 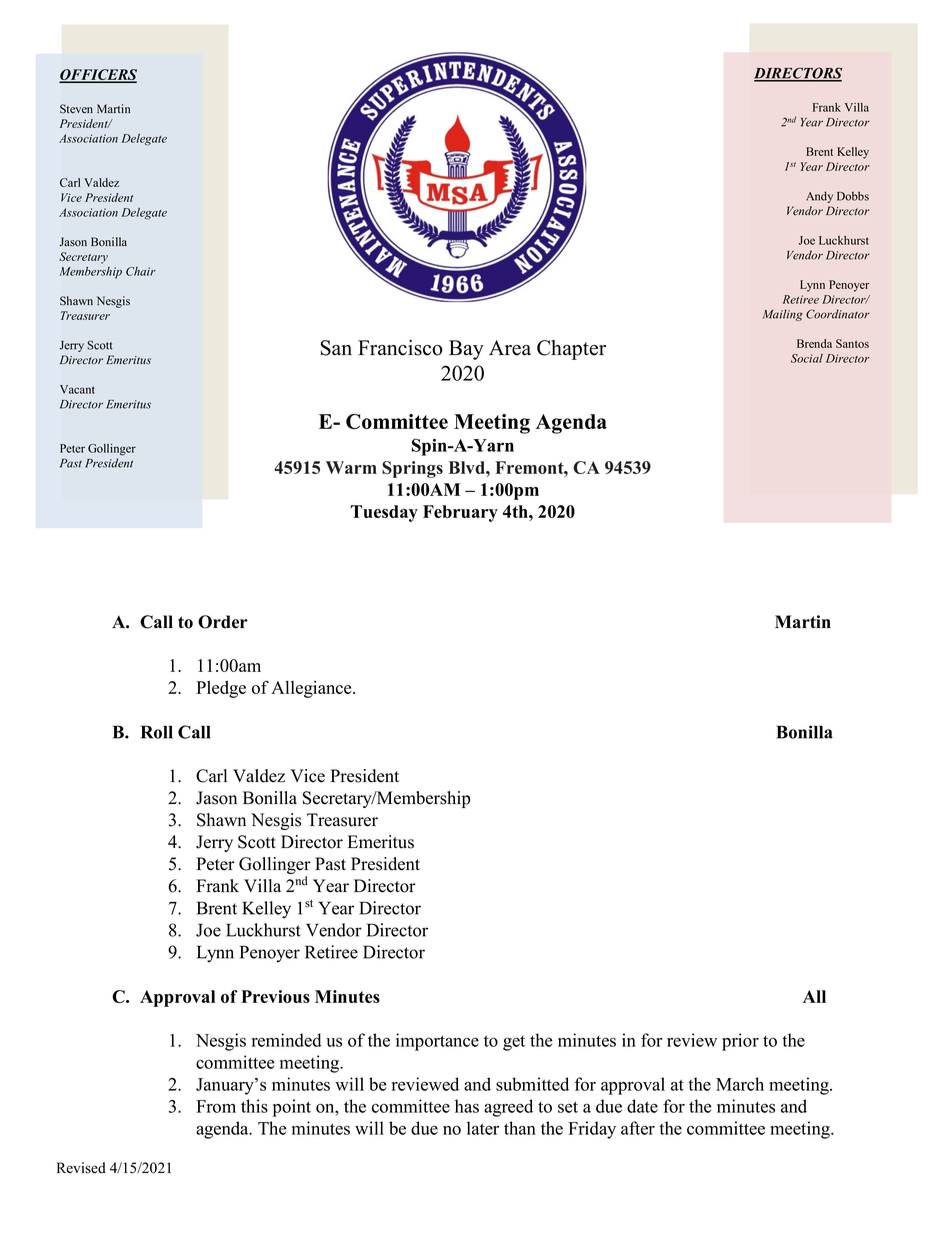 I want to click on Mailing, so click(x=783, y=315).
